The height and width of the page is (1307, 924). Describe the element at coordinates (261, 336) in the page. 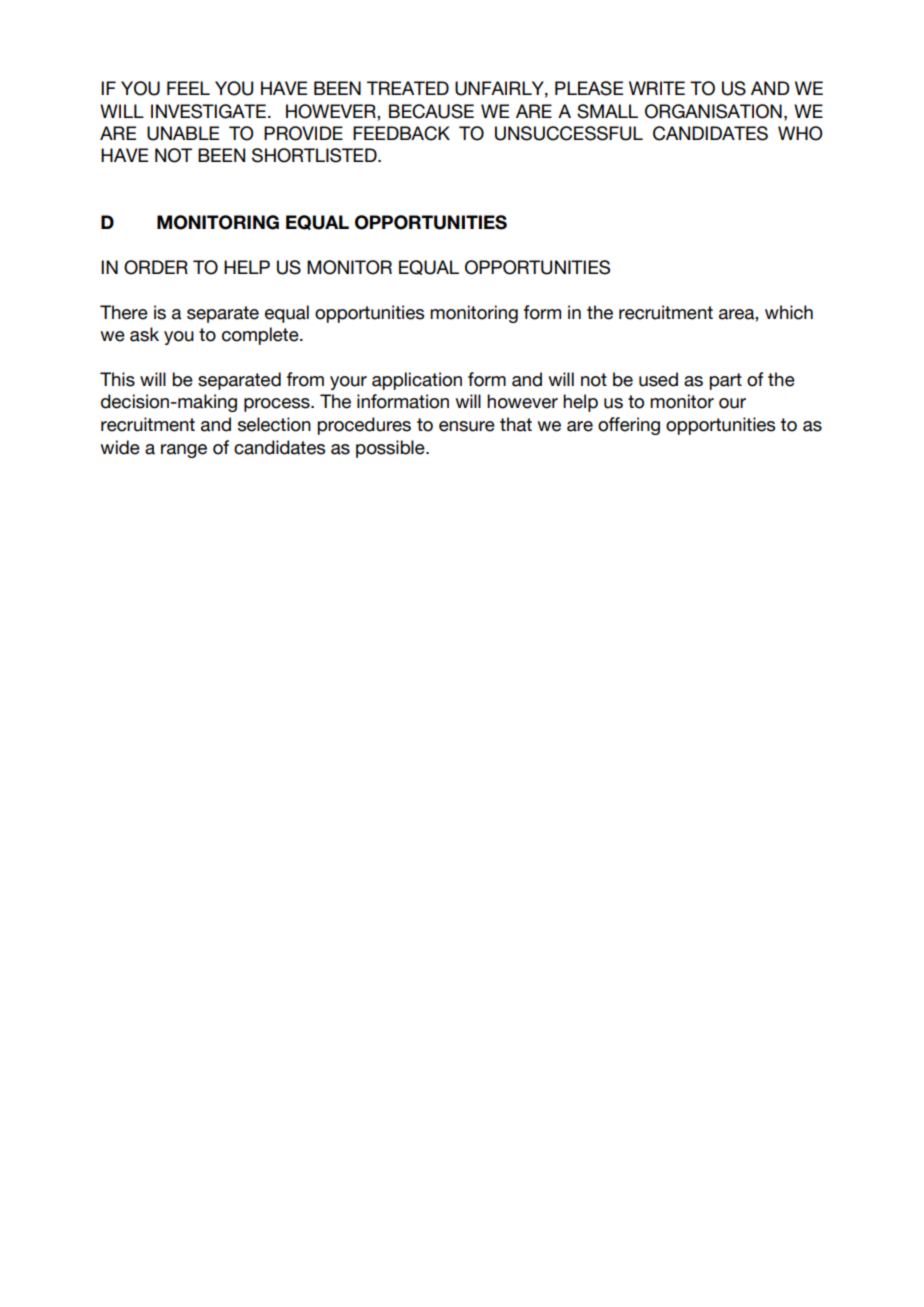

I see `complete` at that location.
